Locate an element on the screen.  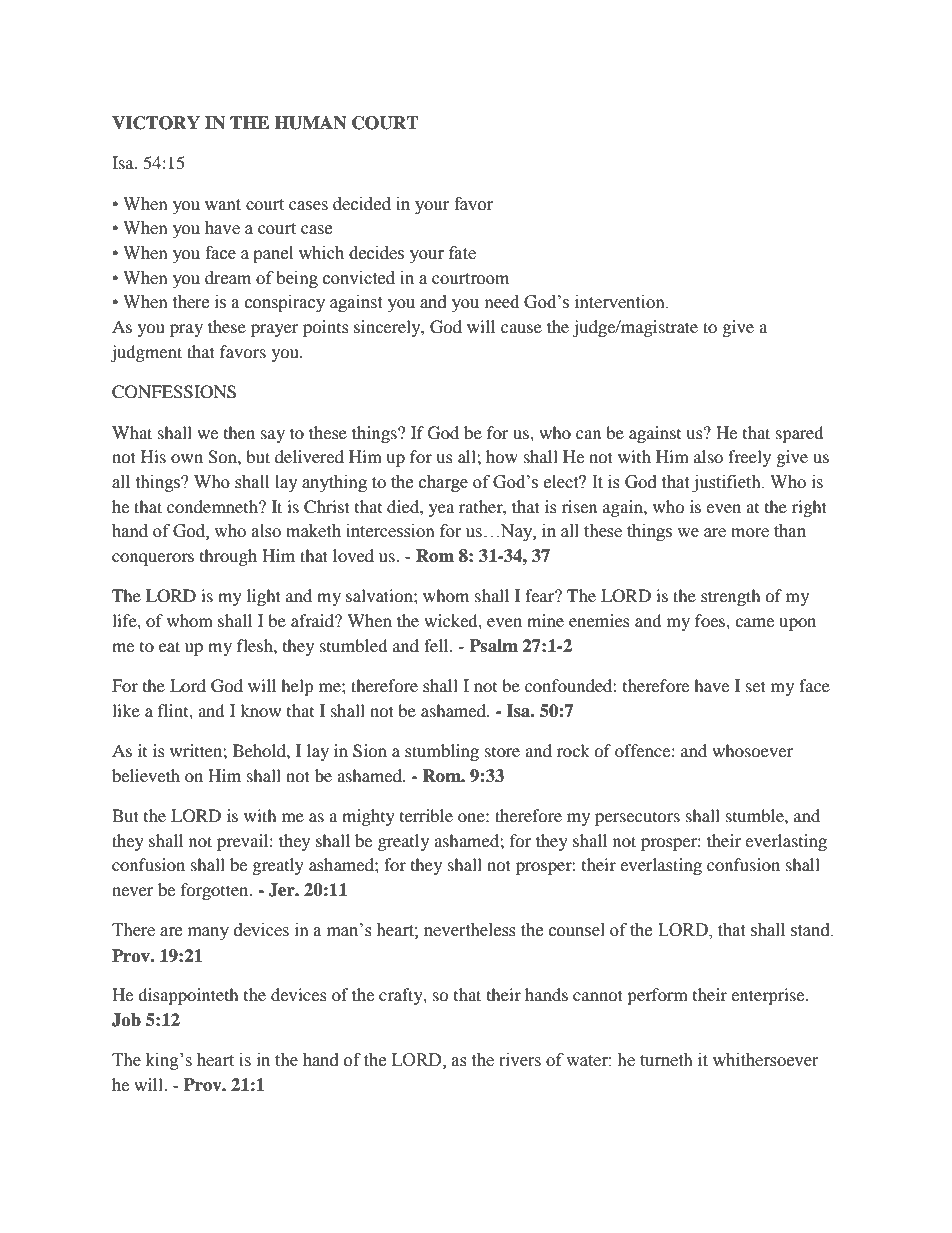
judgment is located at coordinates (146, 353).
